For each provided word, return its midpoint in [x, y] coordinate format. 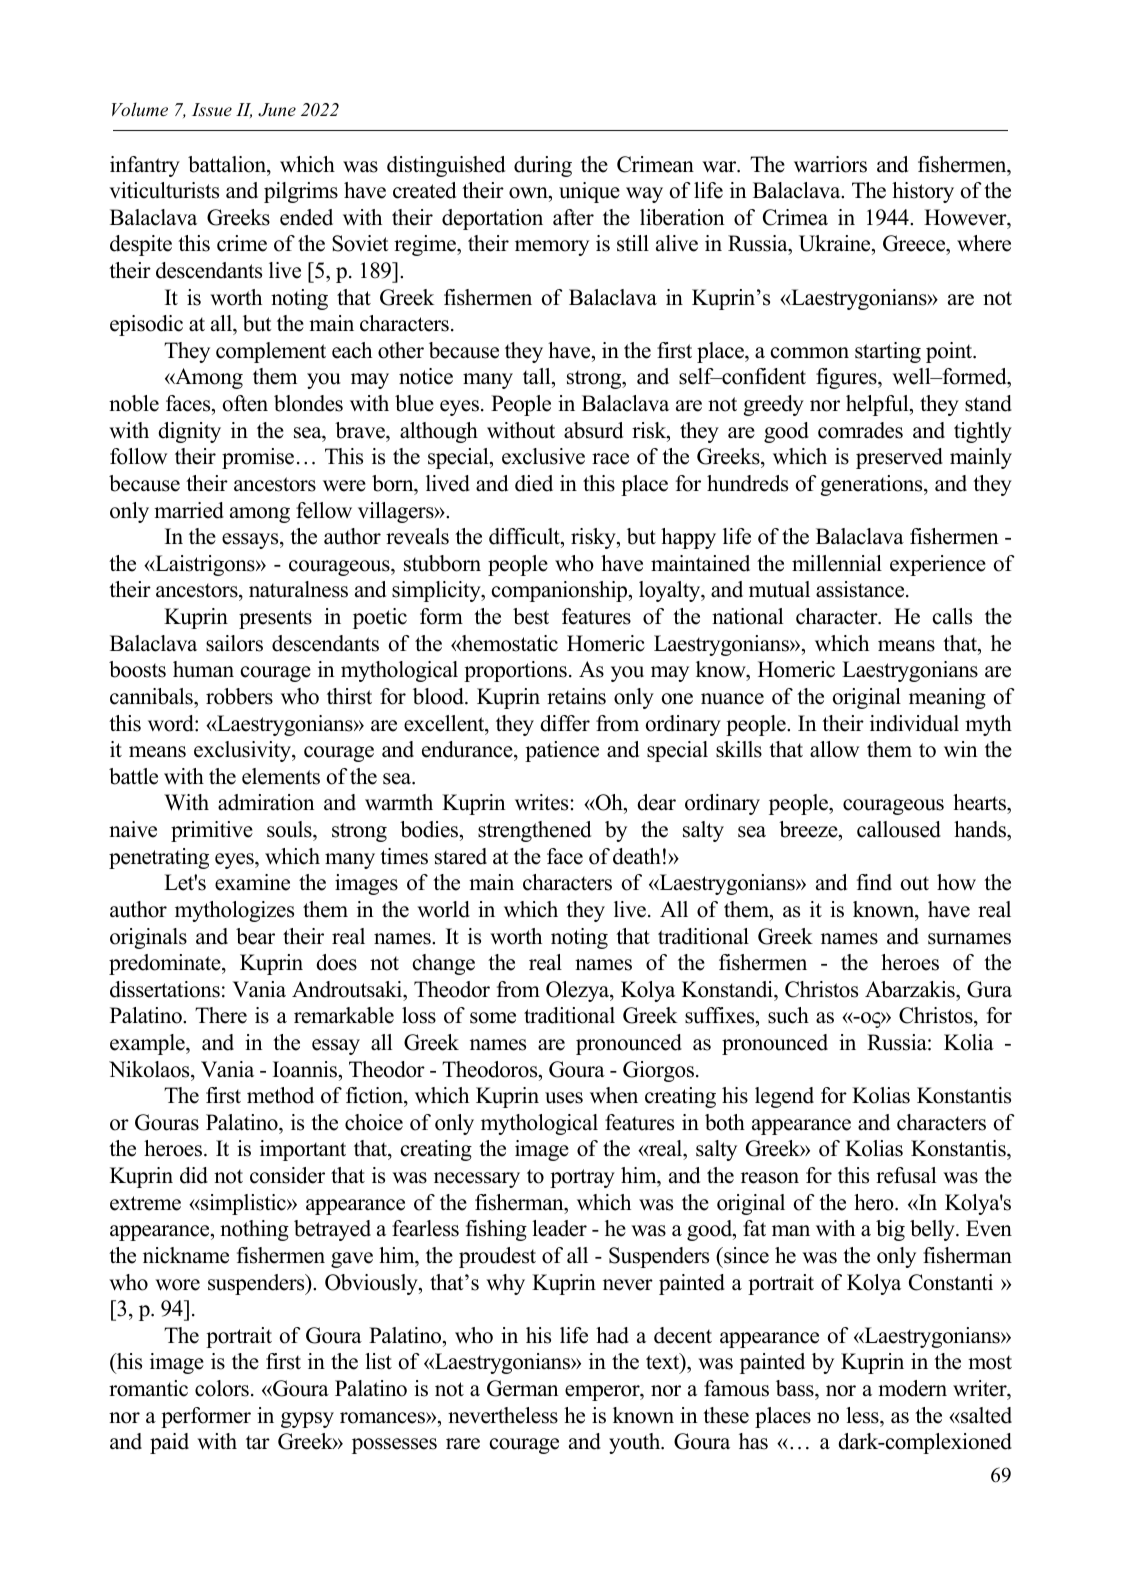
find [874, 882]
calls [952, 616]
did [194, 1175]
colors [222, 1388]
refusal [906, 1175]
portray [582, 1178]
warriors [830, 164]
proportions [515, 671]
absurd [593, 430]
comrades [860, 430]
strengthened [534, 831]
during [543, 166]
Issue [212, 109]
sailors [234, 643]
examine [252, 882]
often [245, 403]
